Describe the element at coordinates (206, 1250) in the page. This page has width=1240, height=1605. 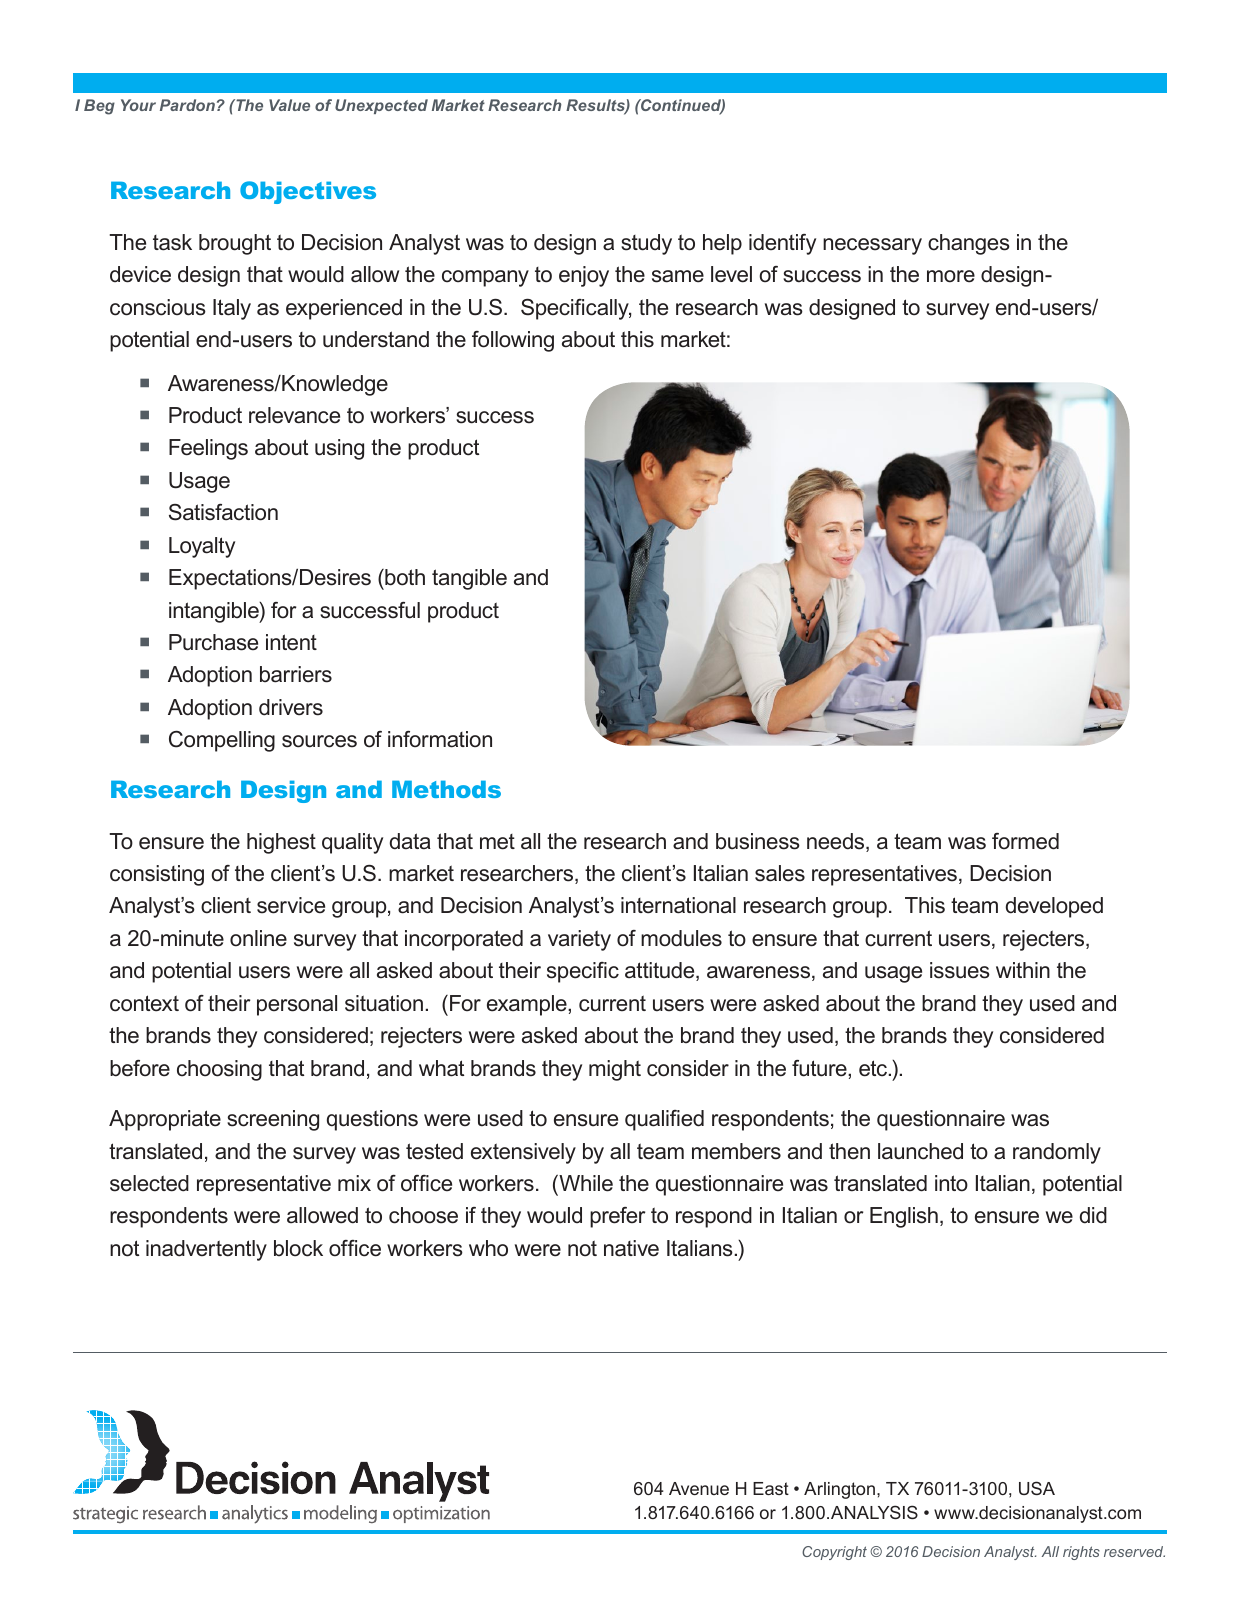
I see `inadvertently` at that location.
